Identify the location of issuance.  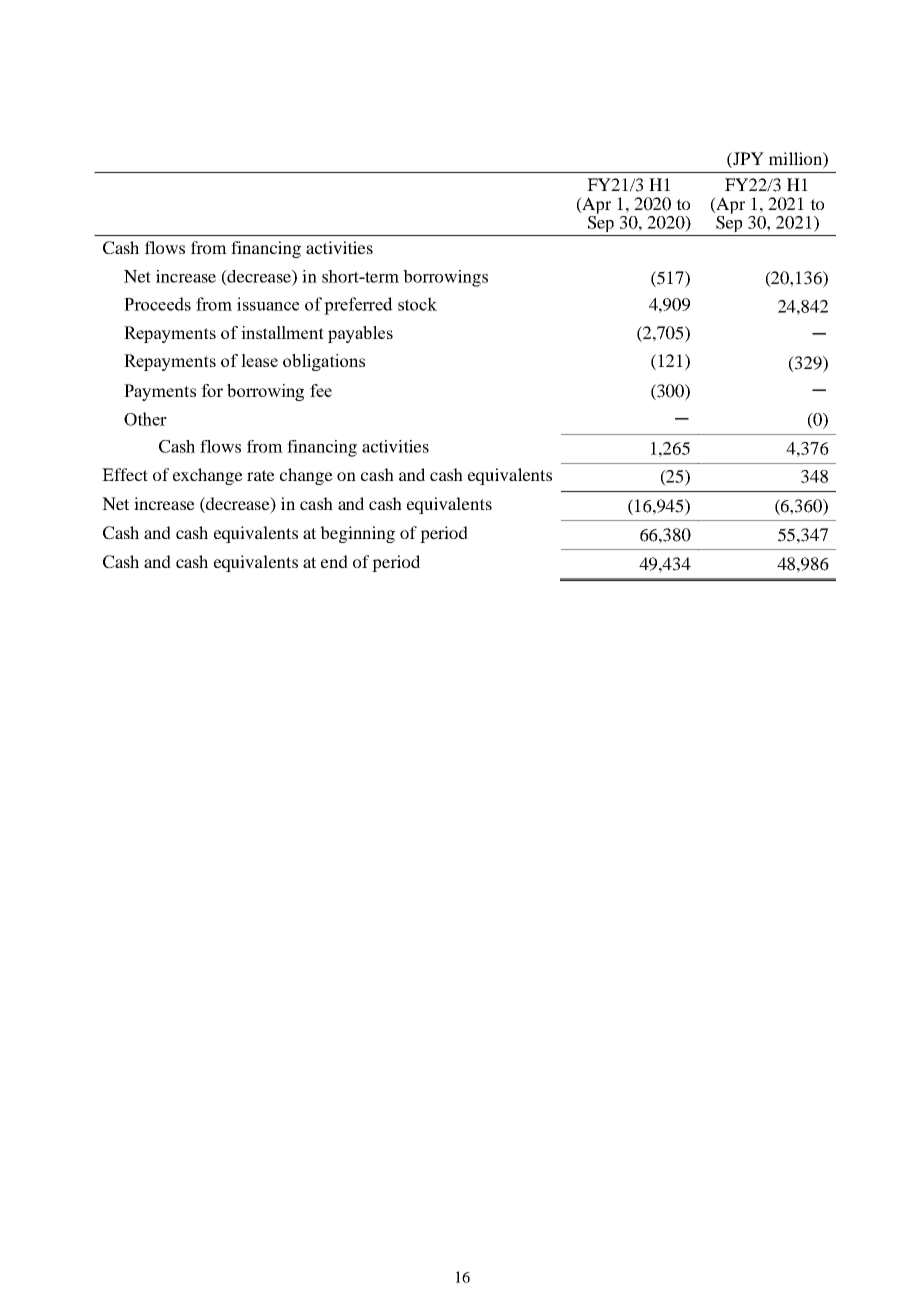
(268, 304).
